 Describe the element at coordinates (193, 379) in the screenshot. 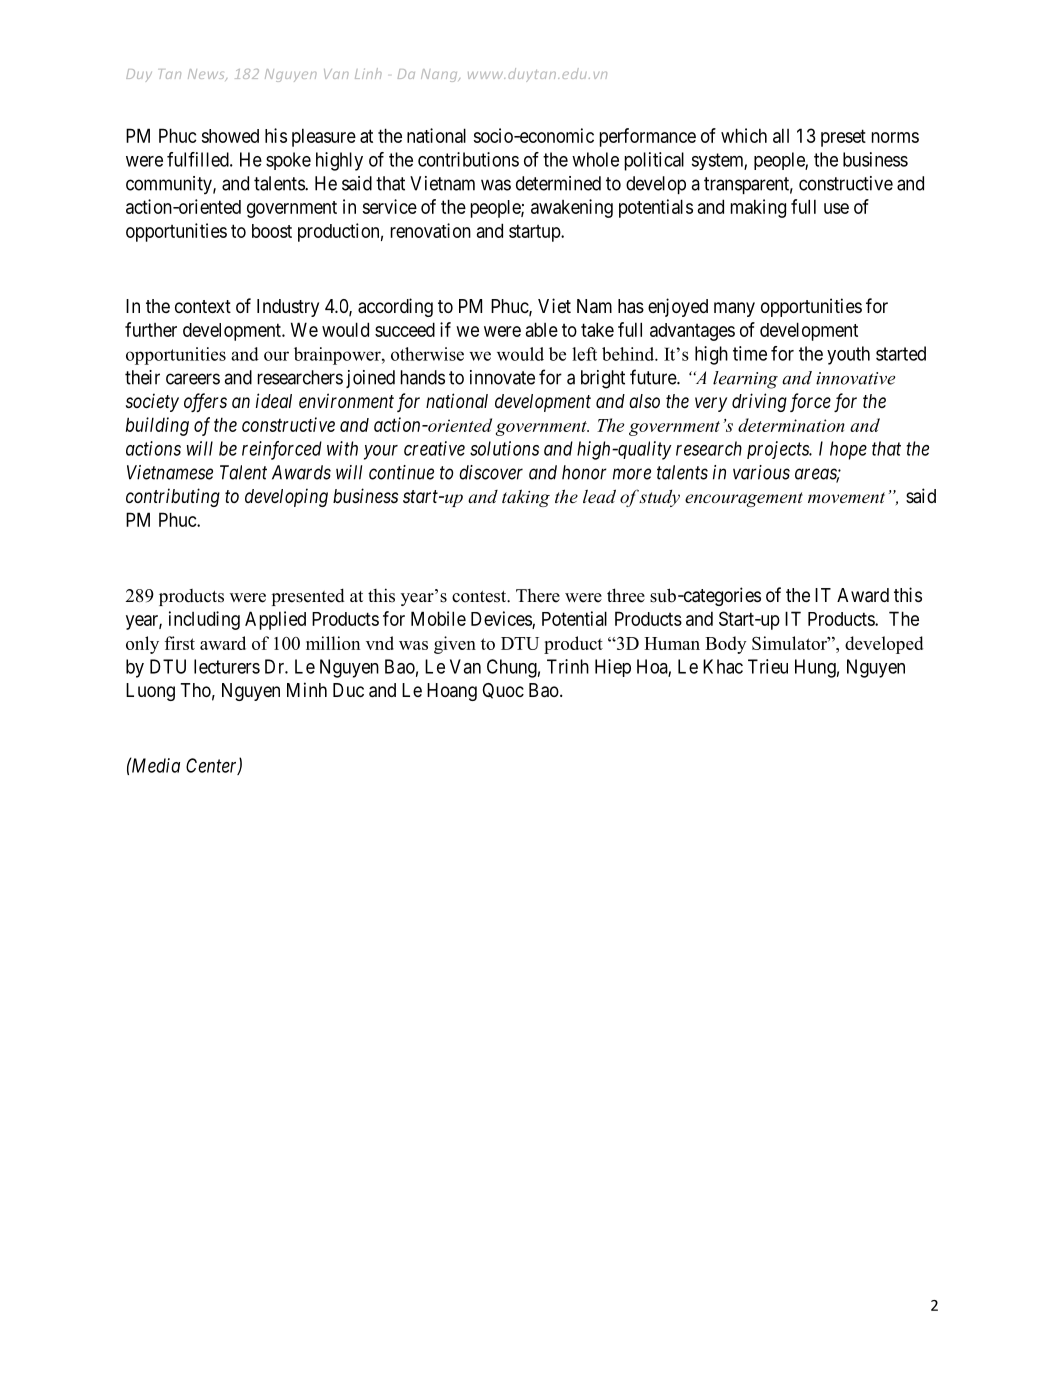

I see `careers` at that location.
